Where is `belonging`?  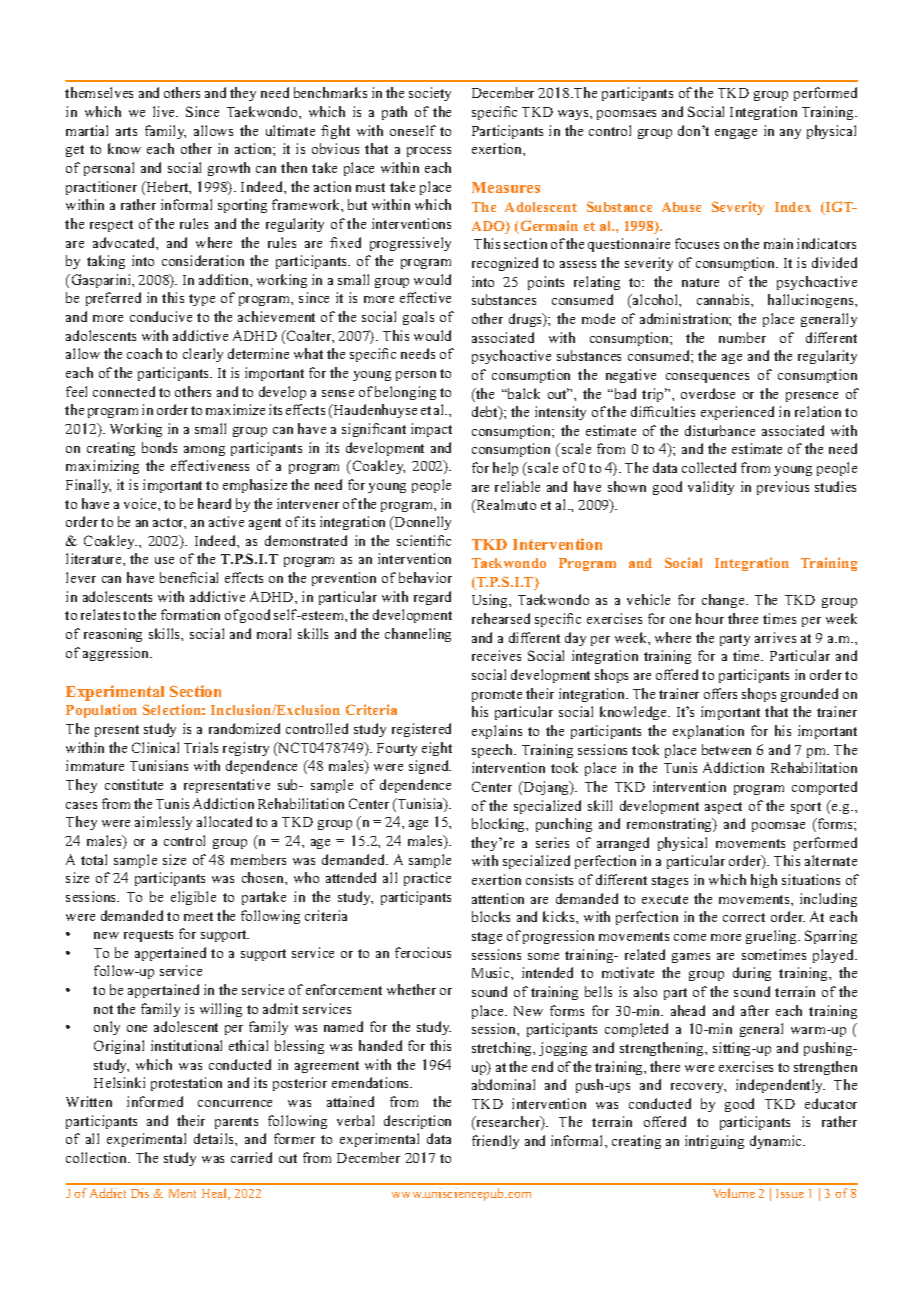
belonging is located at coordinates (405, 393).
